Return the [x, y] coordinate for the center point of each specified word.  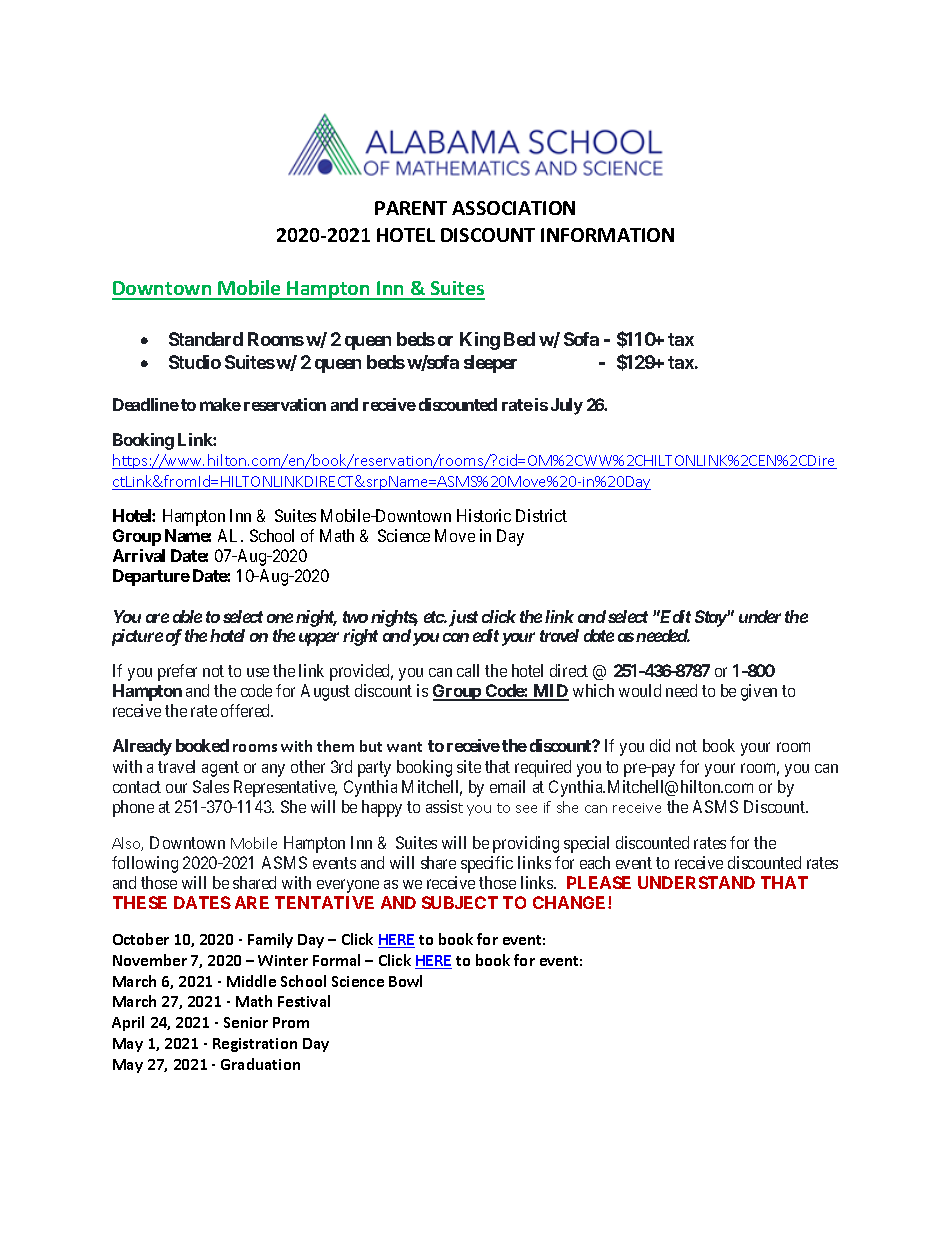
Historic [484, 515]
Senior [246, 1022]
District [541, 515]
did [660, 745]
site [469, 766]
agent [220, 769]
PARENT [411, 208]
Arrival [139, 555]
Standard [206, 339]
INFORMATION [607, 235]
